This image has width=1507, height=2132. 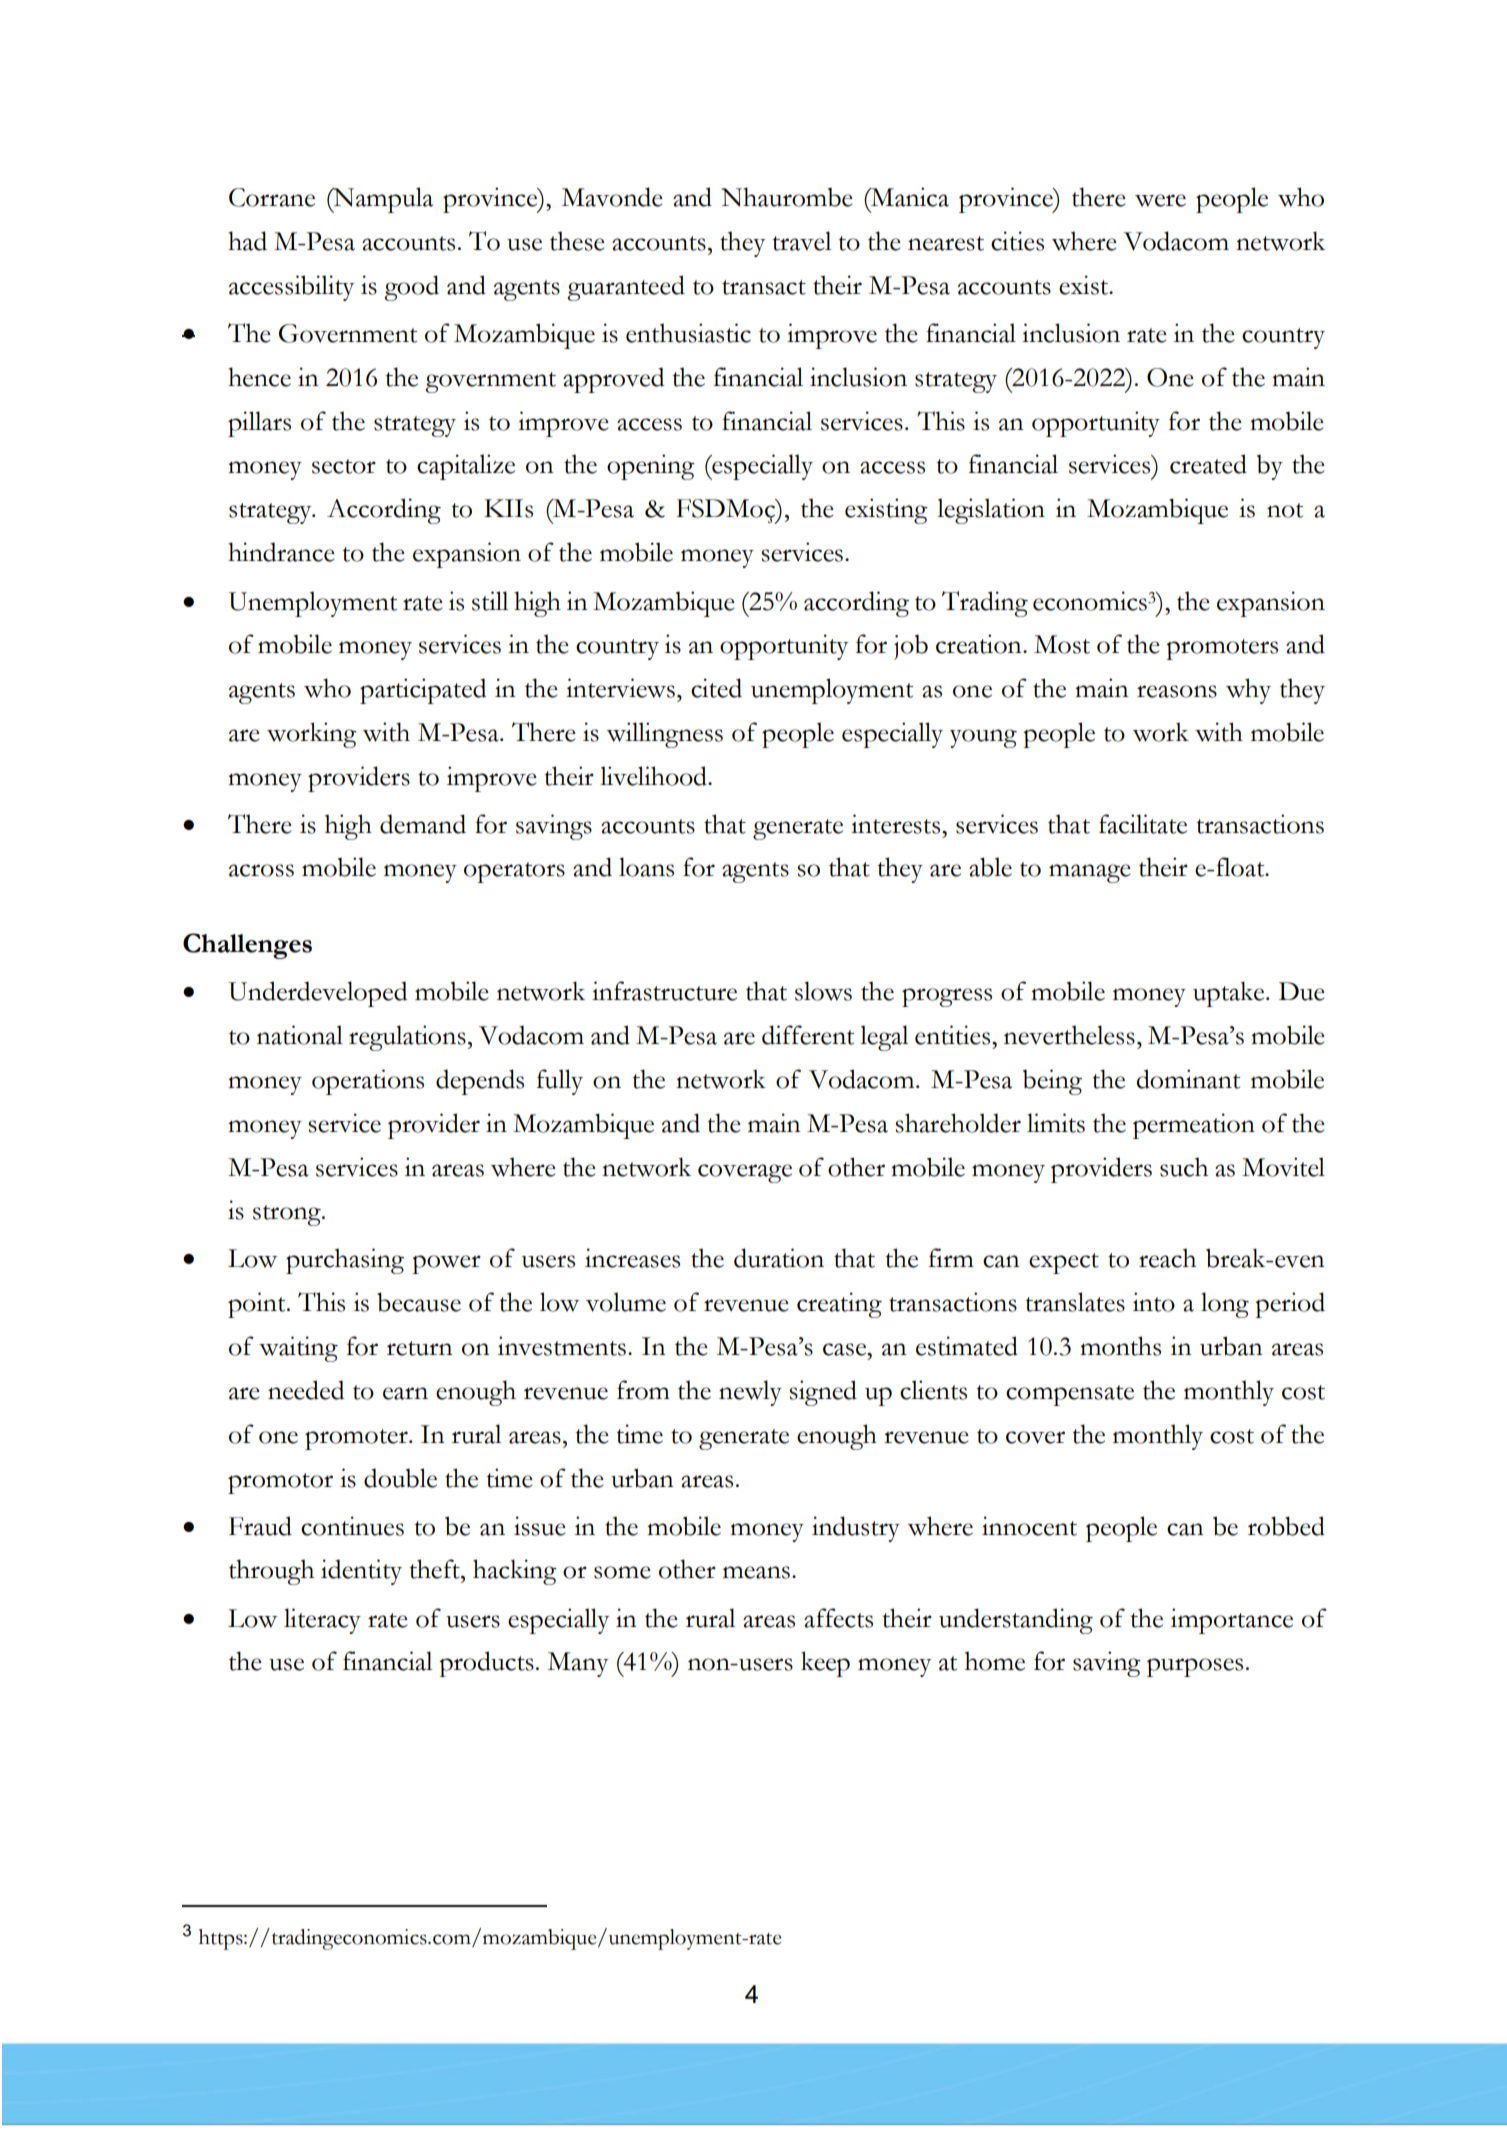 I want to click on good, so click(x=412, y=288).
